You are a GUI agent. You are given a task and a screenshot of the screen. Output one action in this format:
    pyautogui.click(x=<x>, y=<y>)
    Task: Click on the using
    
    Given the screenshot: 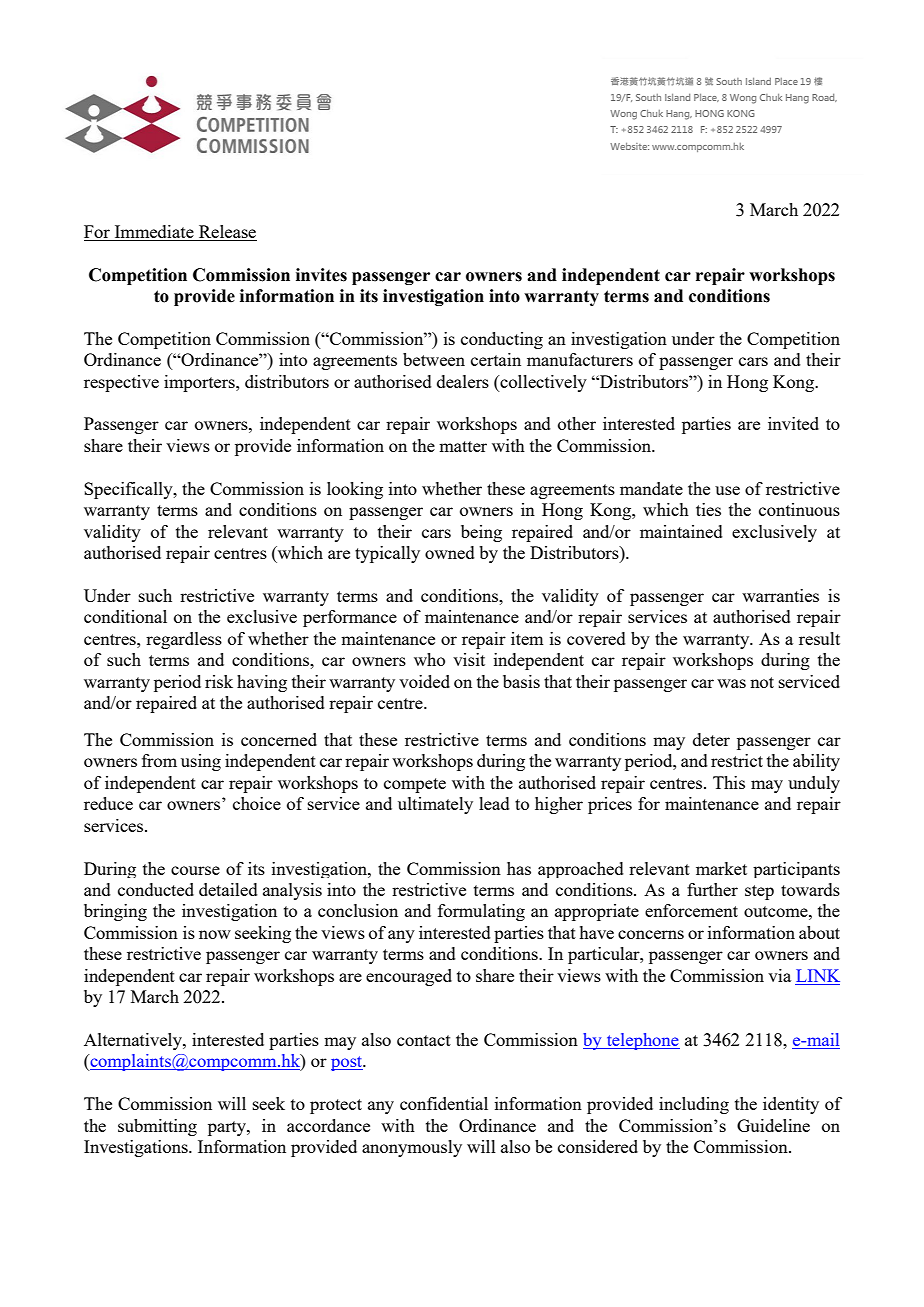 What is the action you would take?
    pyautogui.click(x=201, y=762)
